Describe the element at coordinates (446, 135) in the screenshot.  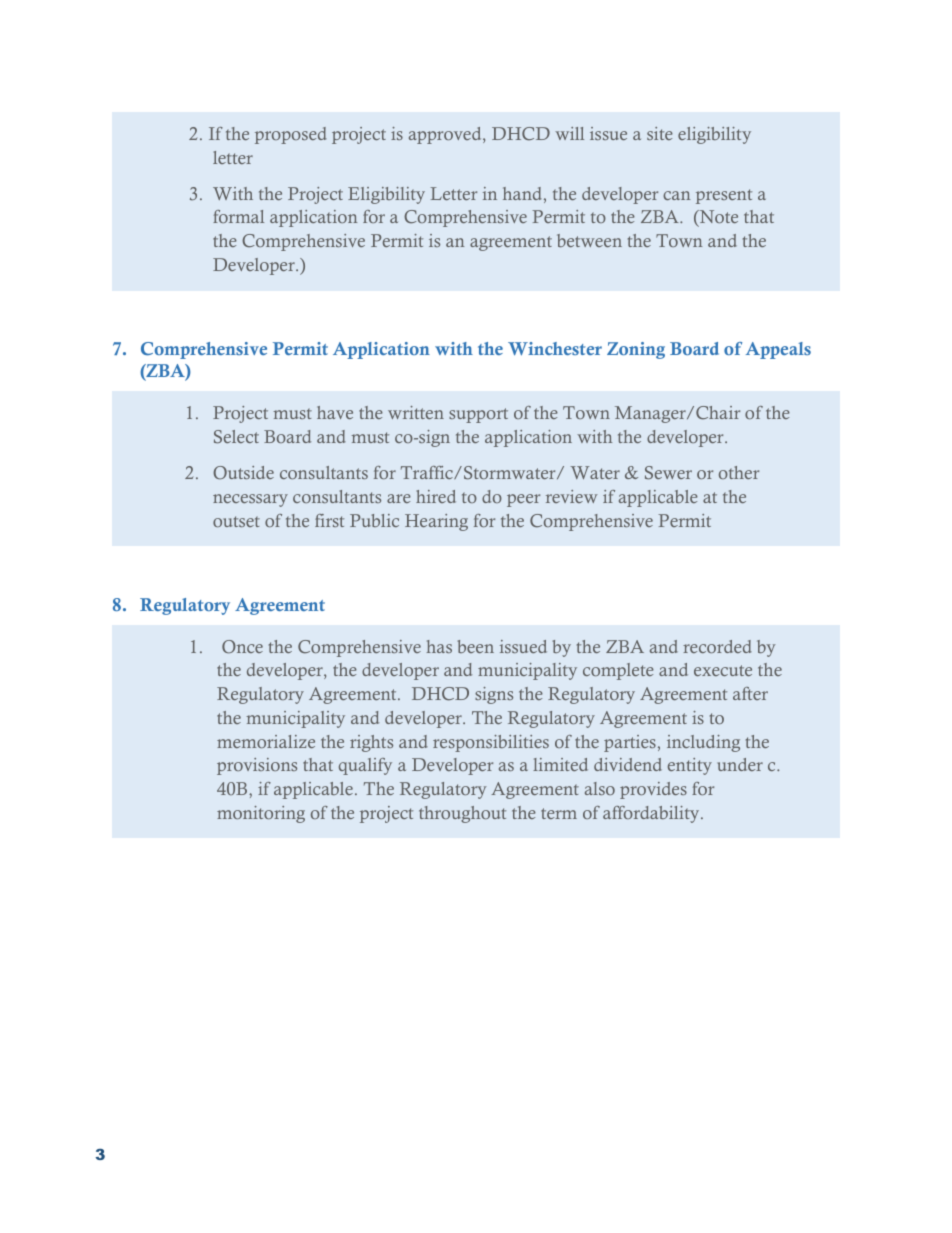
I see `approved` at that location.
